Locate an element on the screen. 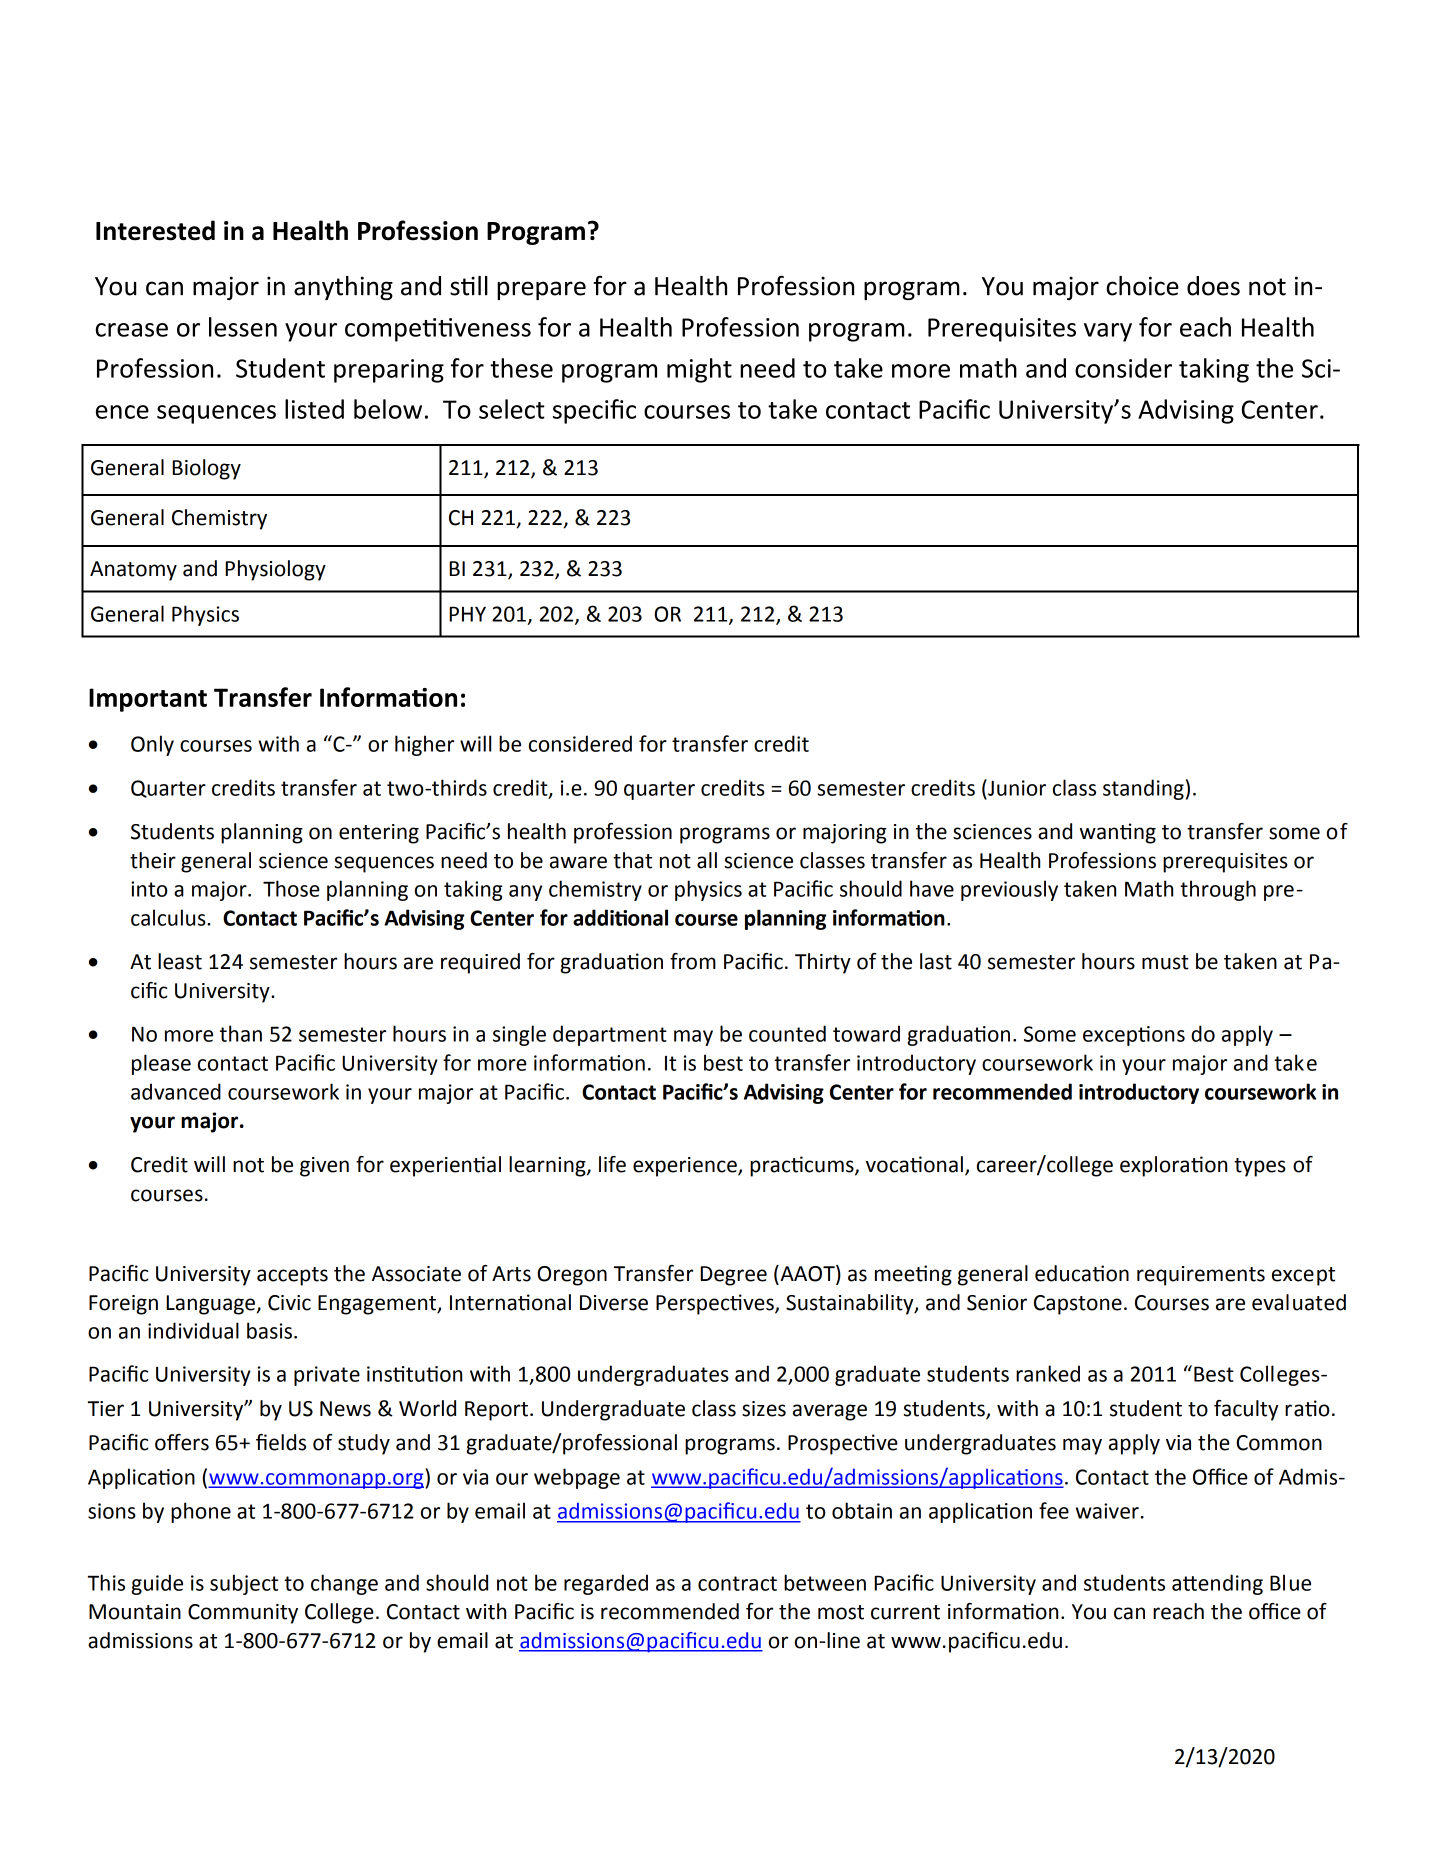 The height and width of the screenshot is (1869, 1444). subject is located at coordinates (244, 1584).
